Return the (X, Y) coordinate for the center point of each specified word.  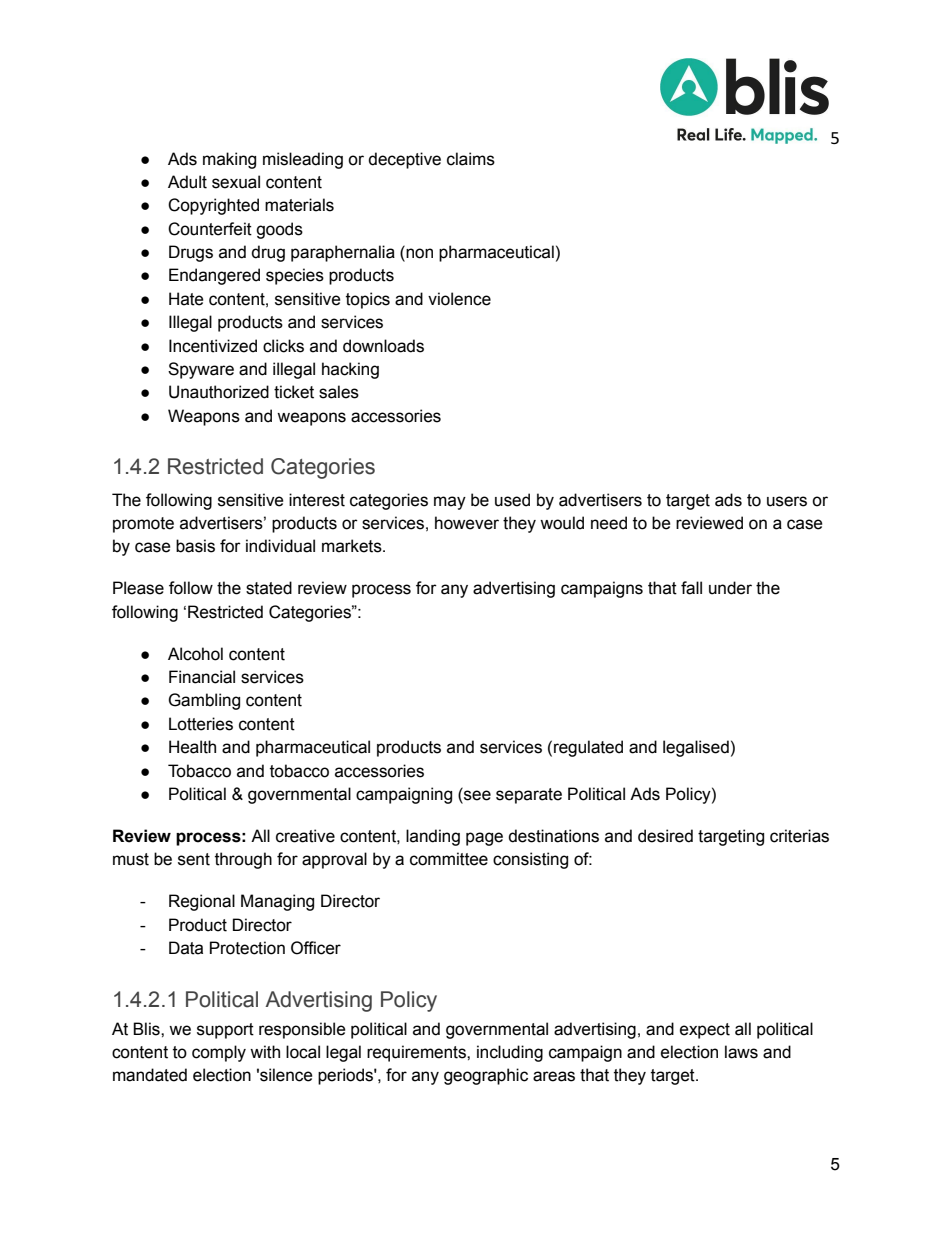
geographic (486, 1076)
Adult (187, 182)
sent (194, 859)
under (730, 588)
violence (459, 299)
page (484, 839)
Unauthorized (219, 392)
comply (219, 1053)
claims (471, 159)
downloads (383, 346)
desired (665, 836)
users (787, 501)
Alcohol (195, 654)
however (467, 523)
